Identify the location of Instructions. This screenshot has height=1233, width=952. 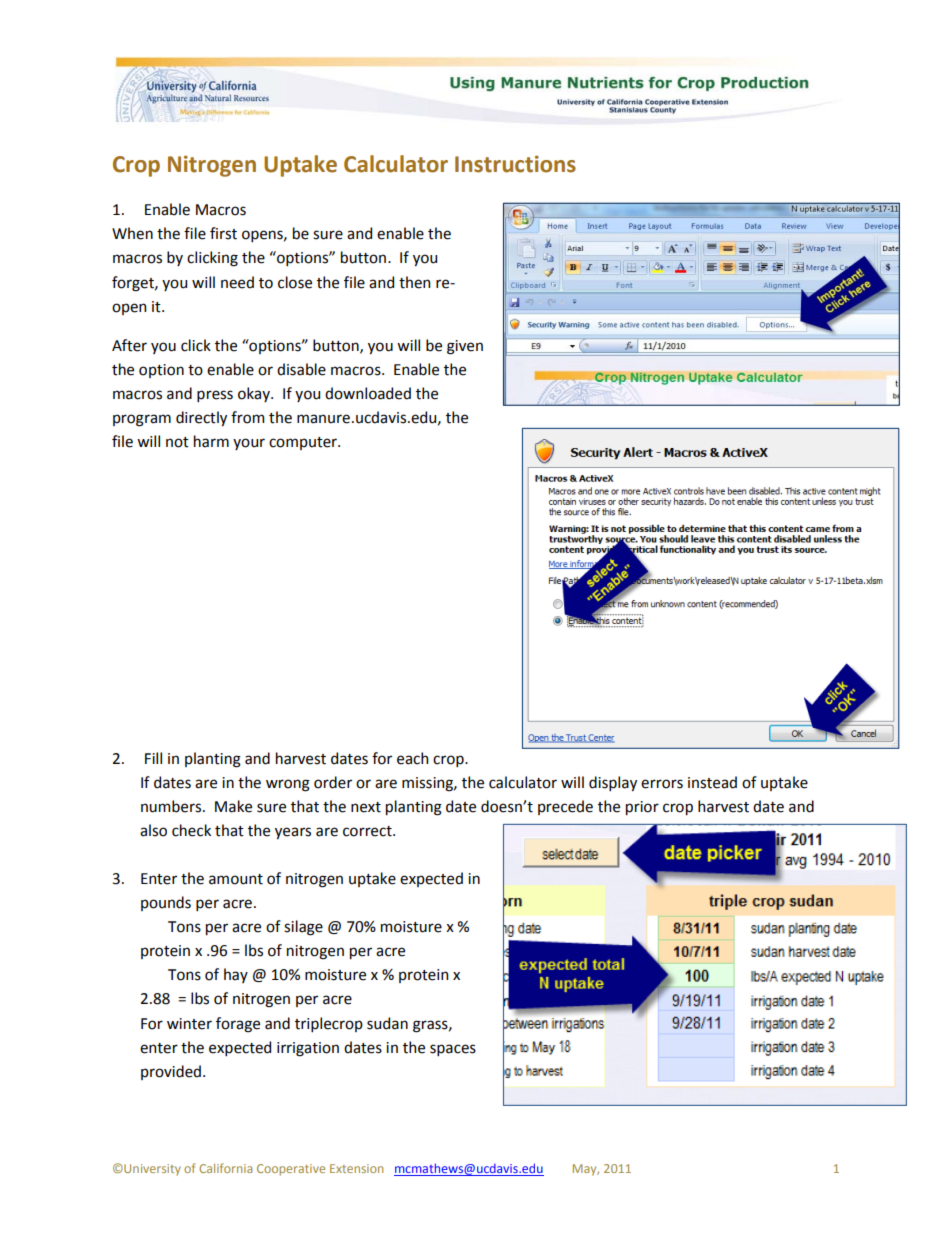
(515, 164).
